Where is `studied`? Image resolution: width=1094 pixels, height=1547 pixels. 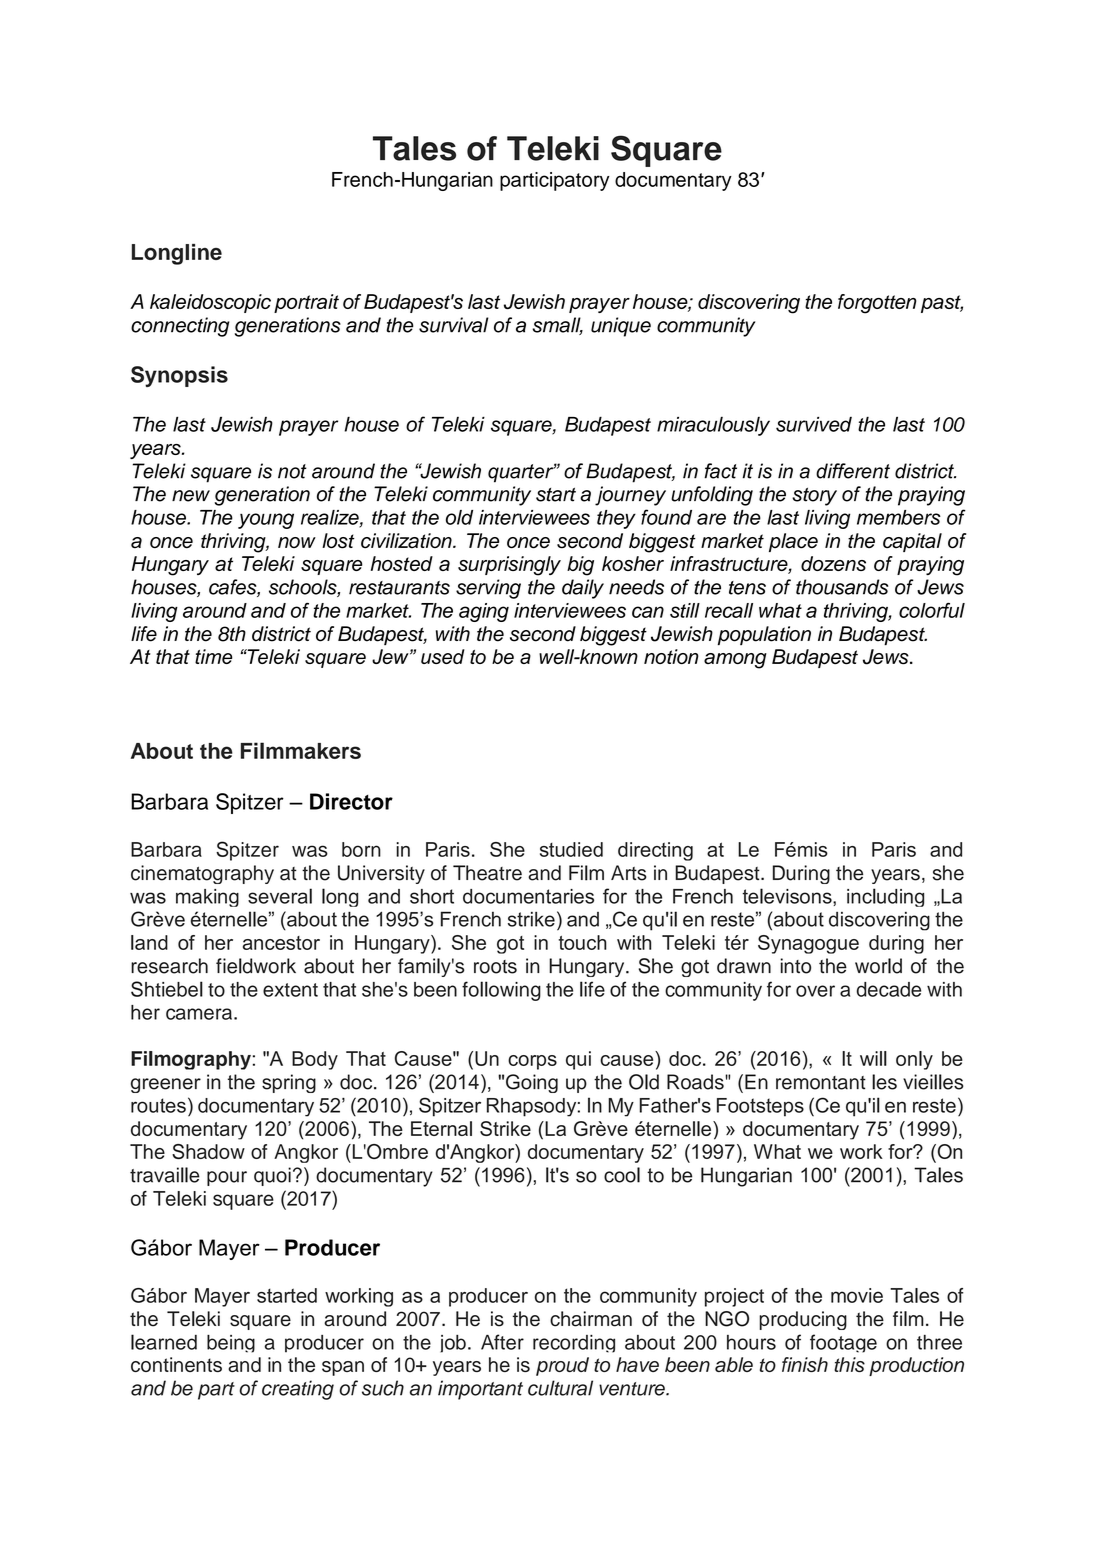
studied is located at coordinates (571, 849).
